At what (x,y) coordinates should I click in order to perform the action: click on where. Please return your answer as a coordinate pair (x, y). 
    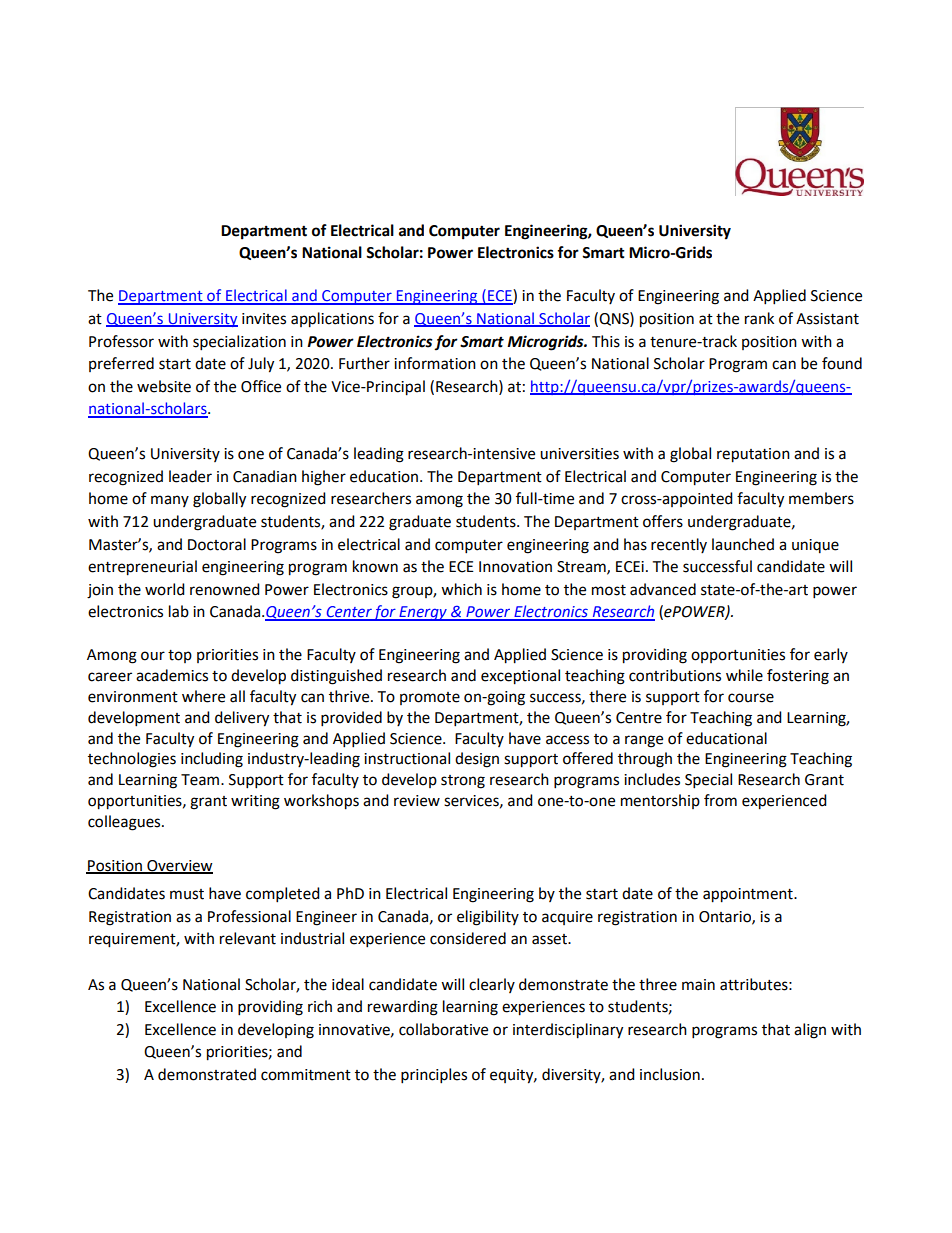
    Looking at the image, I should click on (203, 696).
